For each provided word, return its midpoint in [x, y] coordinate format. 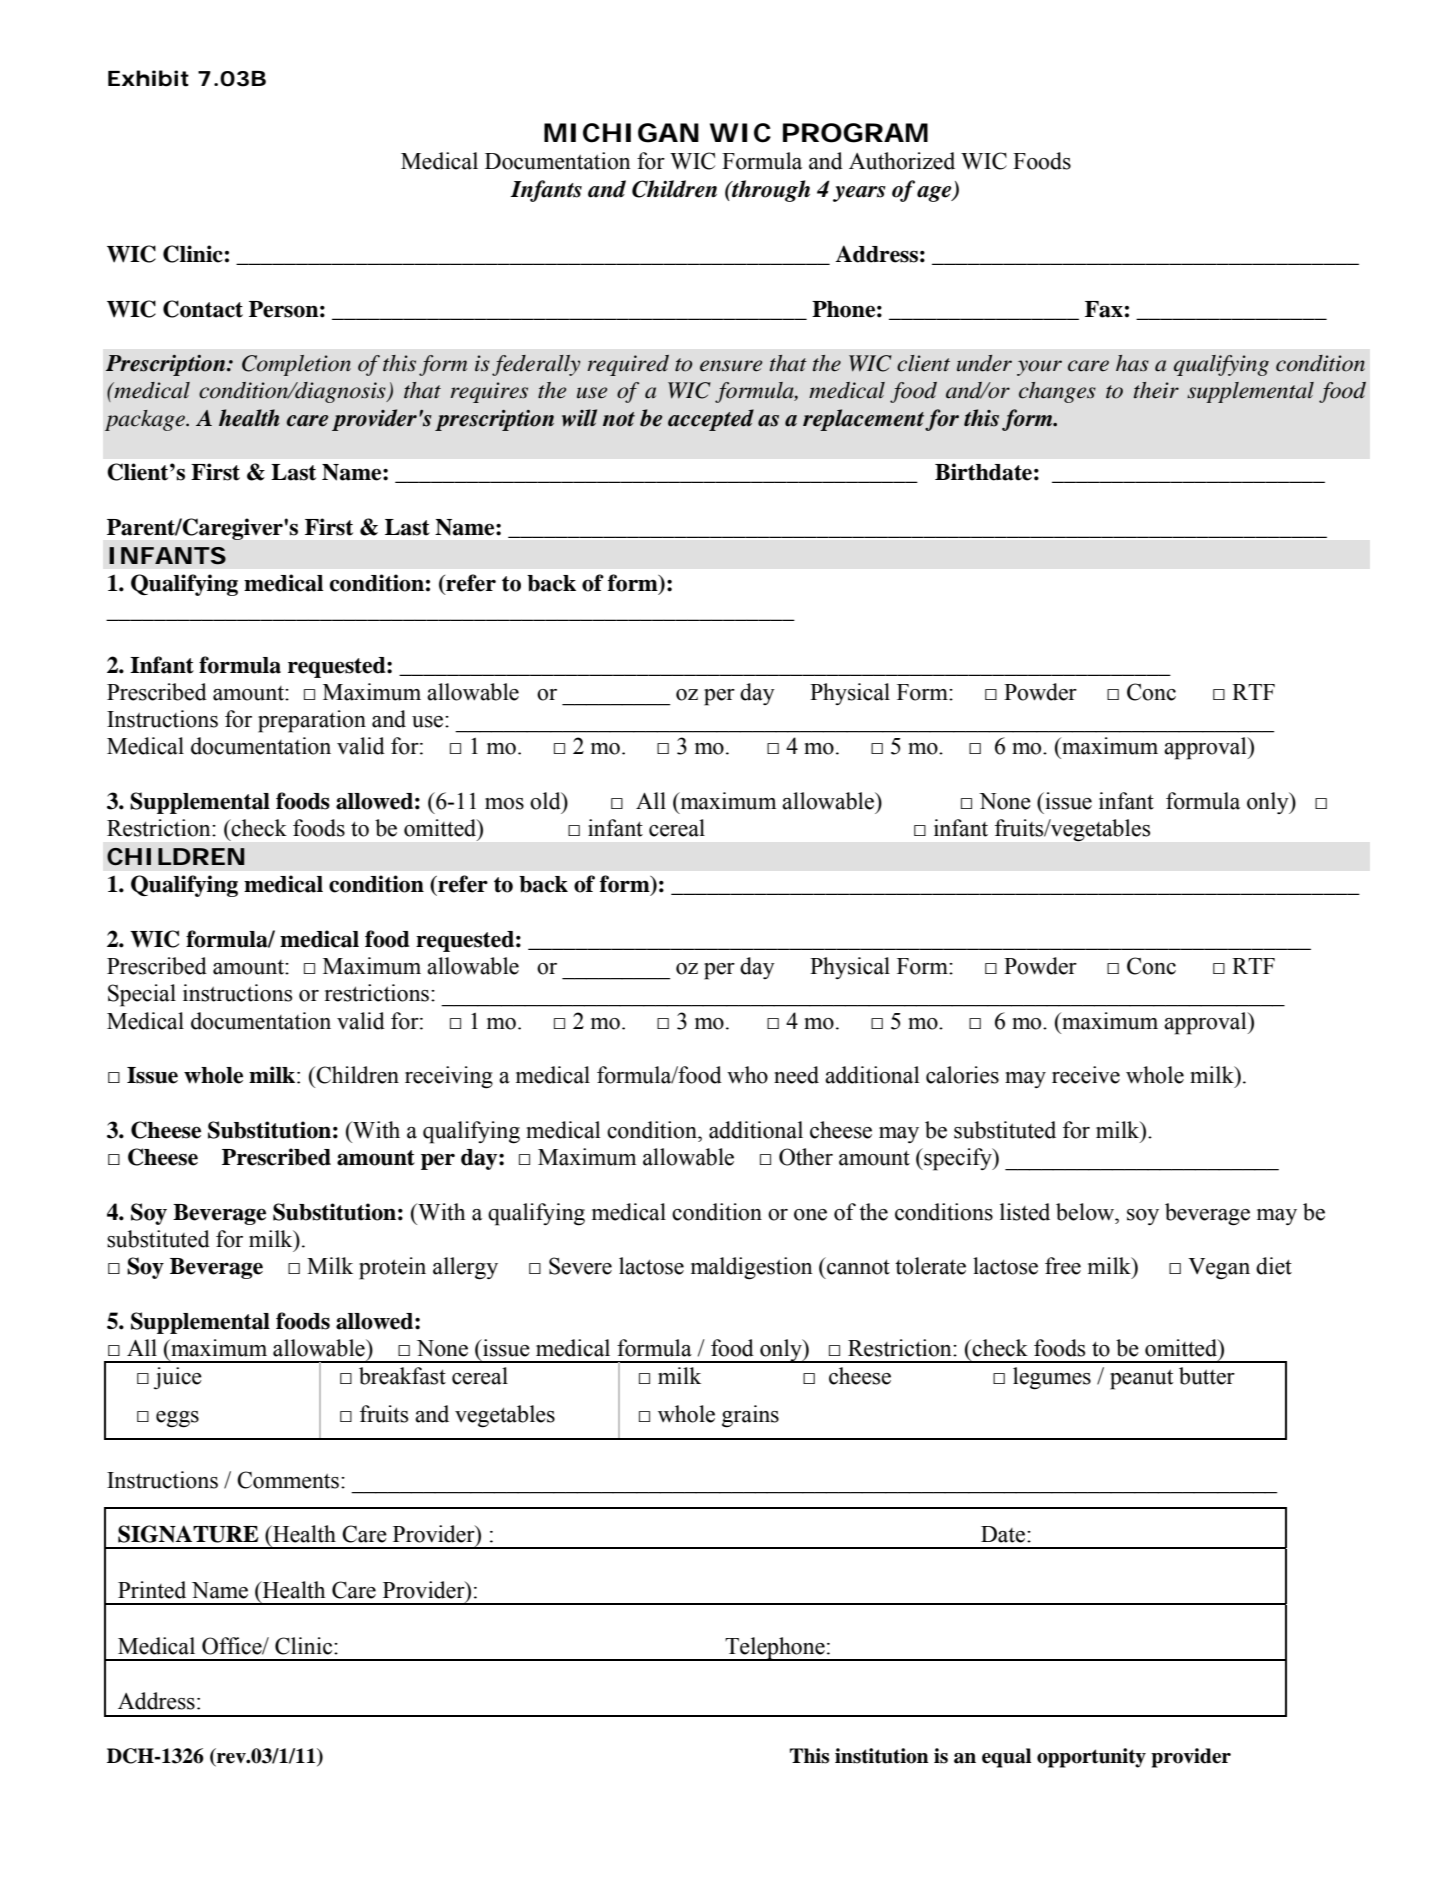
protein [392, 1268]
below [1086, 1212]
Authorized [902, 161]
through [770, 191]
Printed [152, 1590]
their [1156, 390]
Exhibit [148, 78]
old [546, 801]
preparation [312, 721]
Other [806, 1157]
